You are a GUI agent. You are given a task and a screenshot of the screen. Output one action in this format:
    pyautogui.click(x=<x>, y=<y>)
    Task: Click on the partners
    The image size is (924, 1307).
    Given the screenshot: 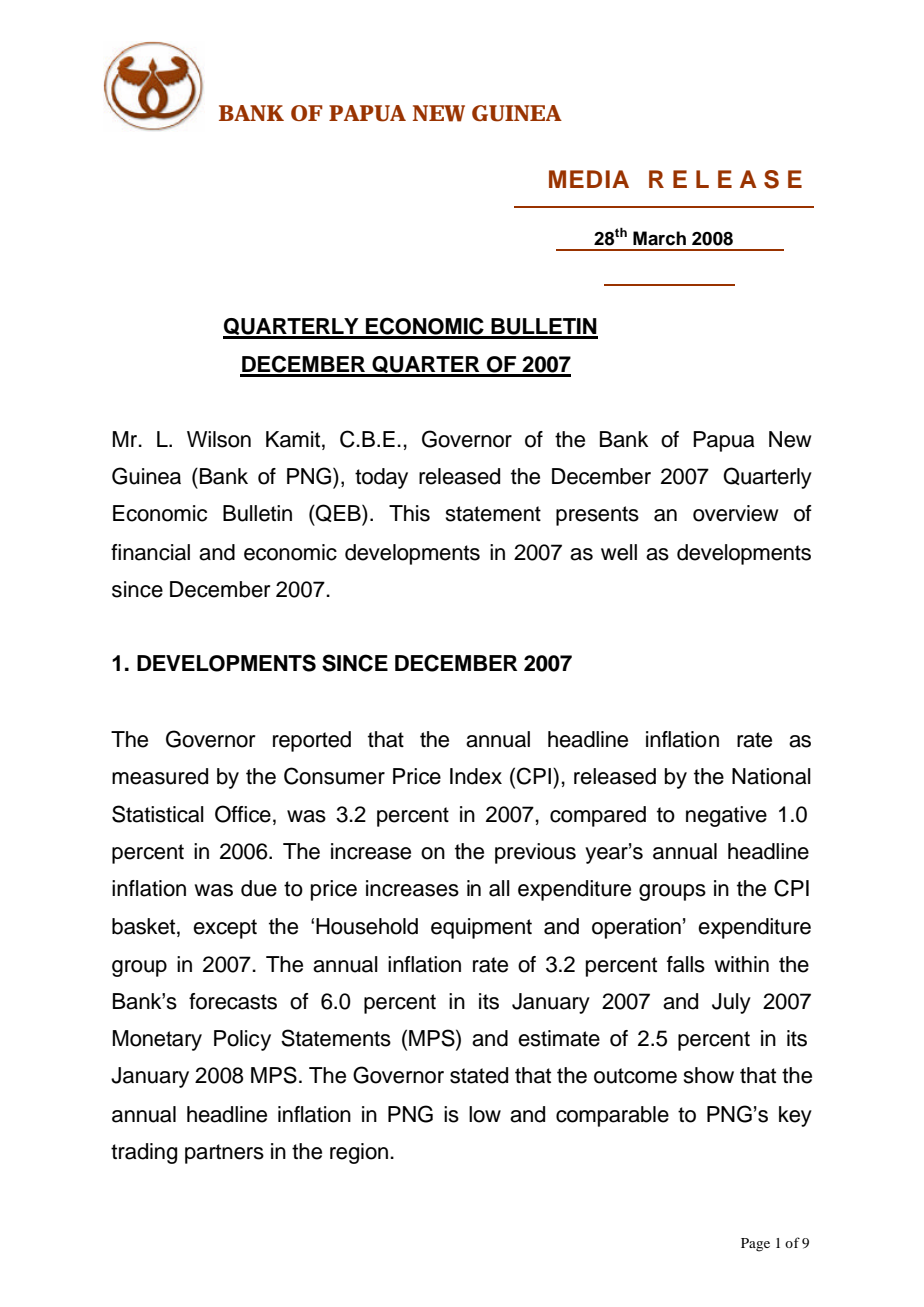 What is the action you would take?
    pyautogui.click(x=224, y=1154)
